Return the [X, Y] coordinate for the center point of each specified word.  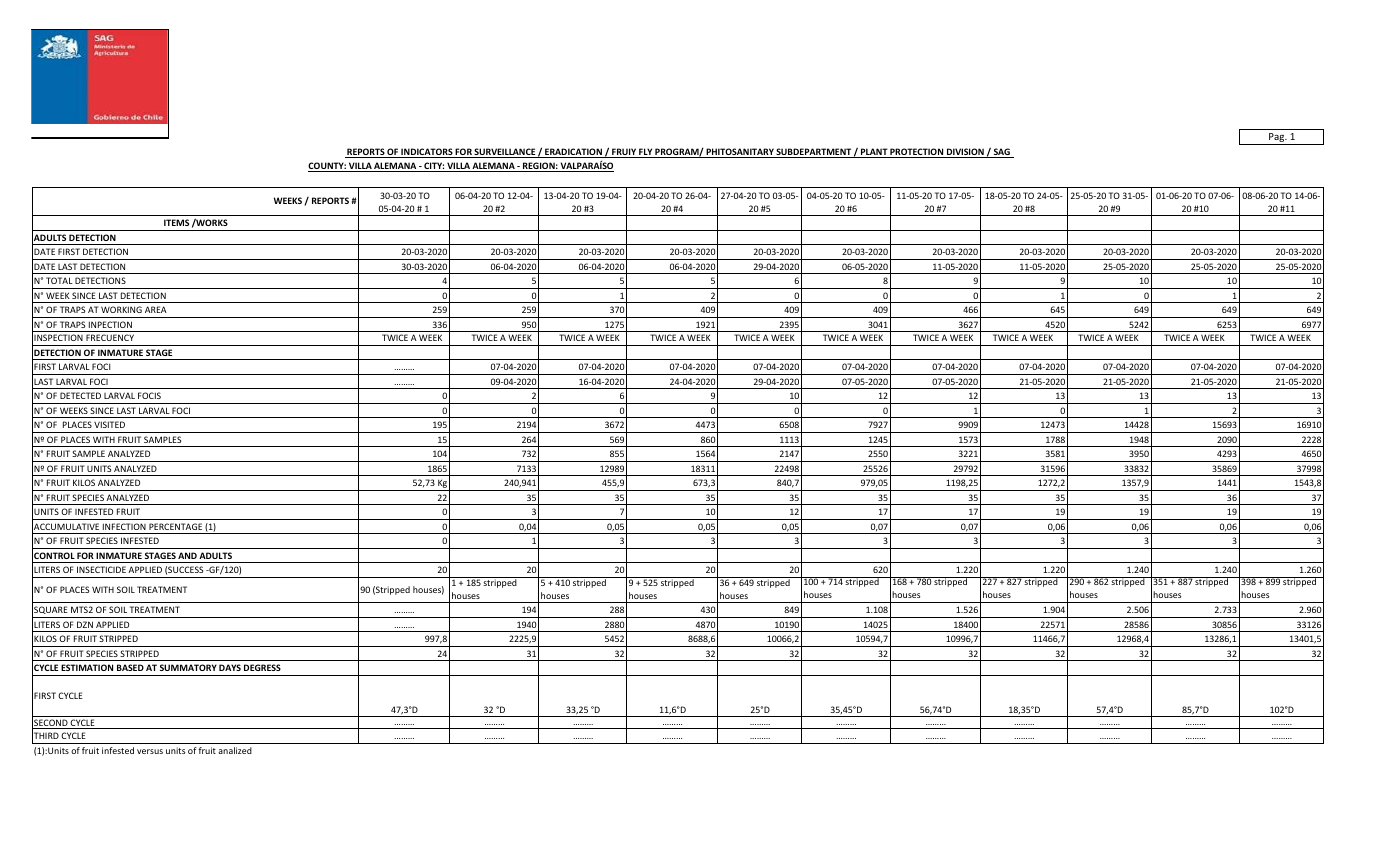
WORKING [121, 309]
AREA [156, 309]
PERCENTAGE [175, 526]
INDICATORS [427, 153]
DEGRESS [262, 667]
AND [187, 555]
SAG [1001, 153]
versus [150, 751]
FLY [646, 153]
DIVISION [965, 153]
